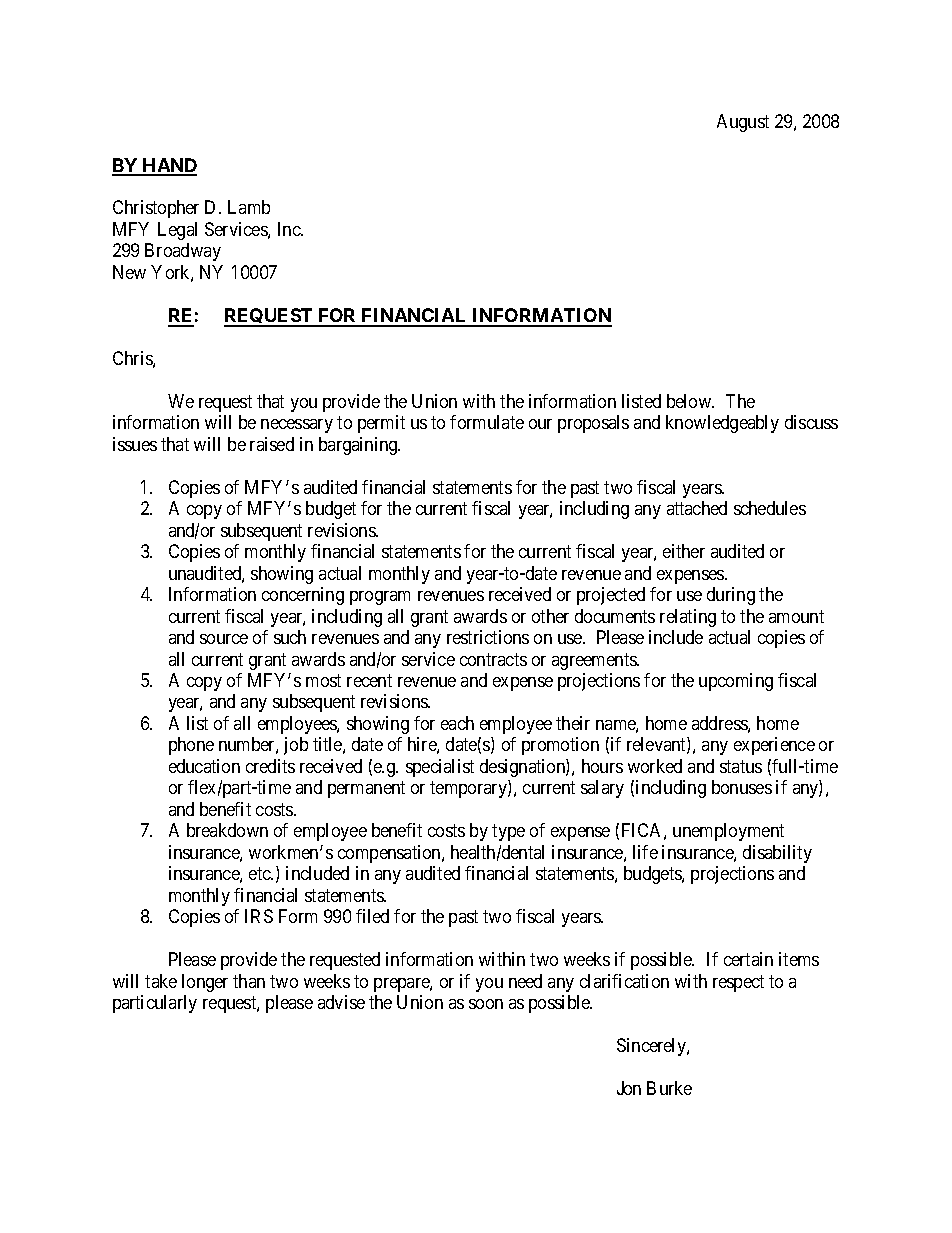 The height and width of the screenshot is (1233, 952). What do you see at coordinates (381, 424) in the screenshot?
I see `permit` at bounding box center [381, 424].
